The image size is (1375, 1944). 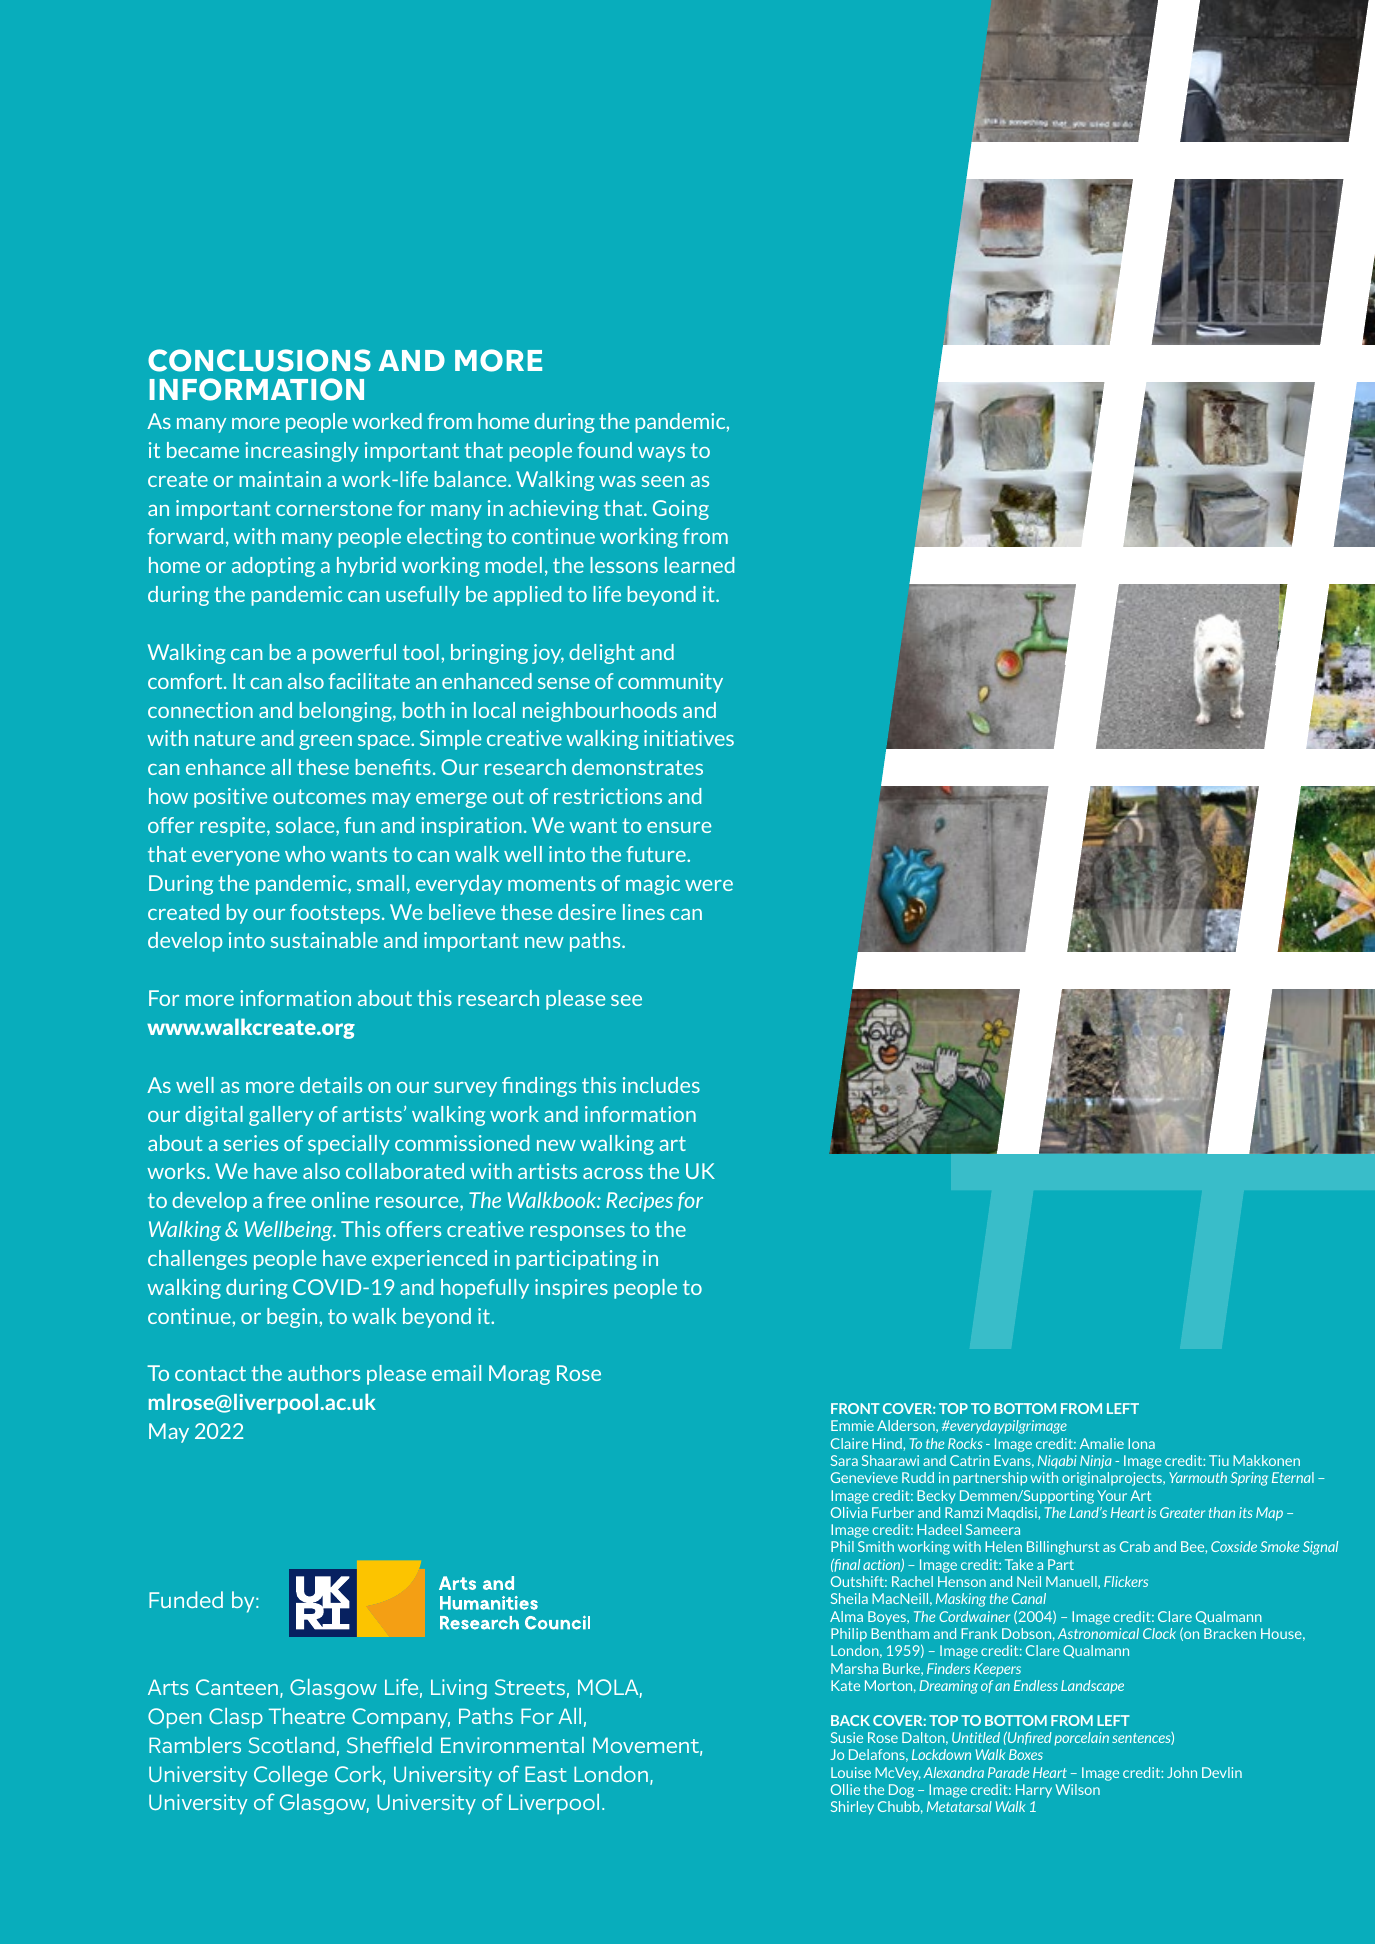 What do you see at coordinates (681, 510) in the screenshot?
I see `Going` at bounding box center [681, 510].
